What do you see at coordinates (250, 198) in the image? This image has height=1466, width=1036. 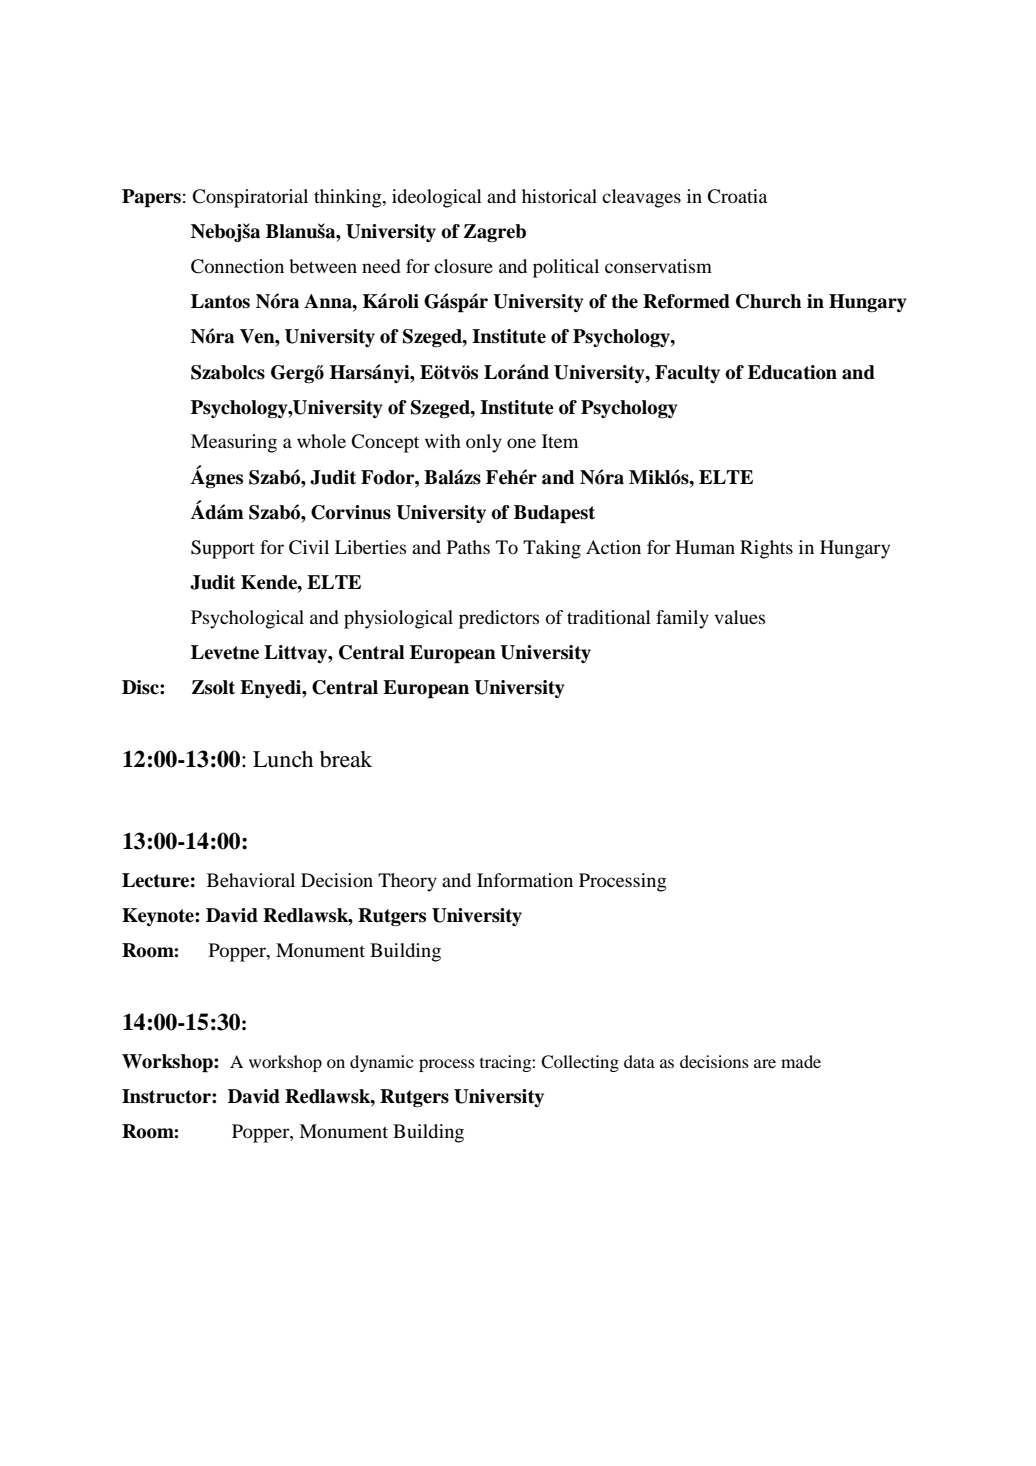 I see `Conspiratorial` at bounding box center [250, 198].
